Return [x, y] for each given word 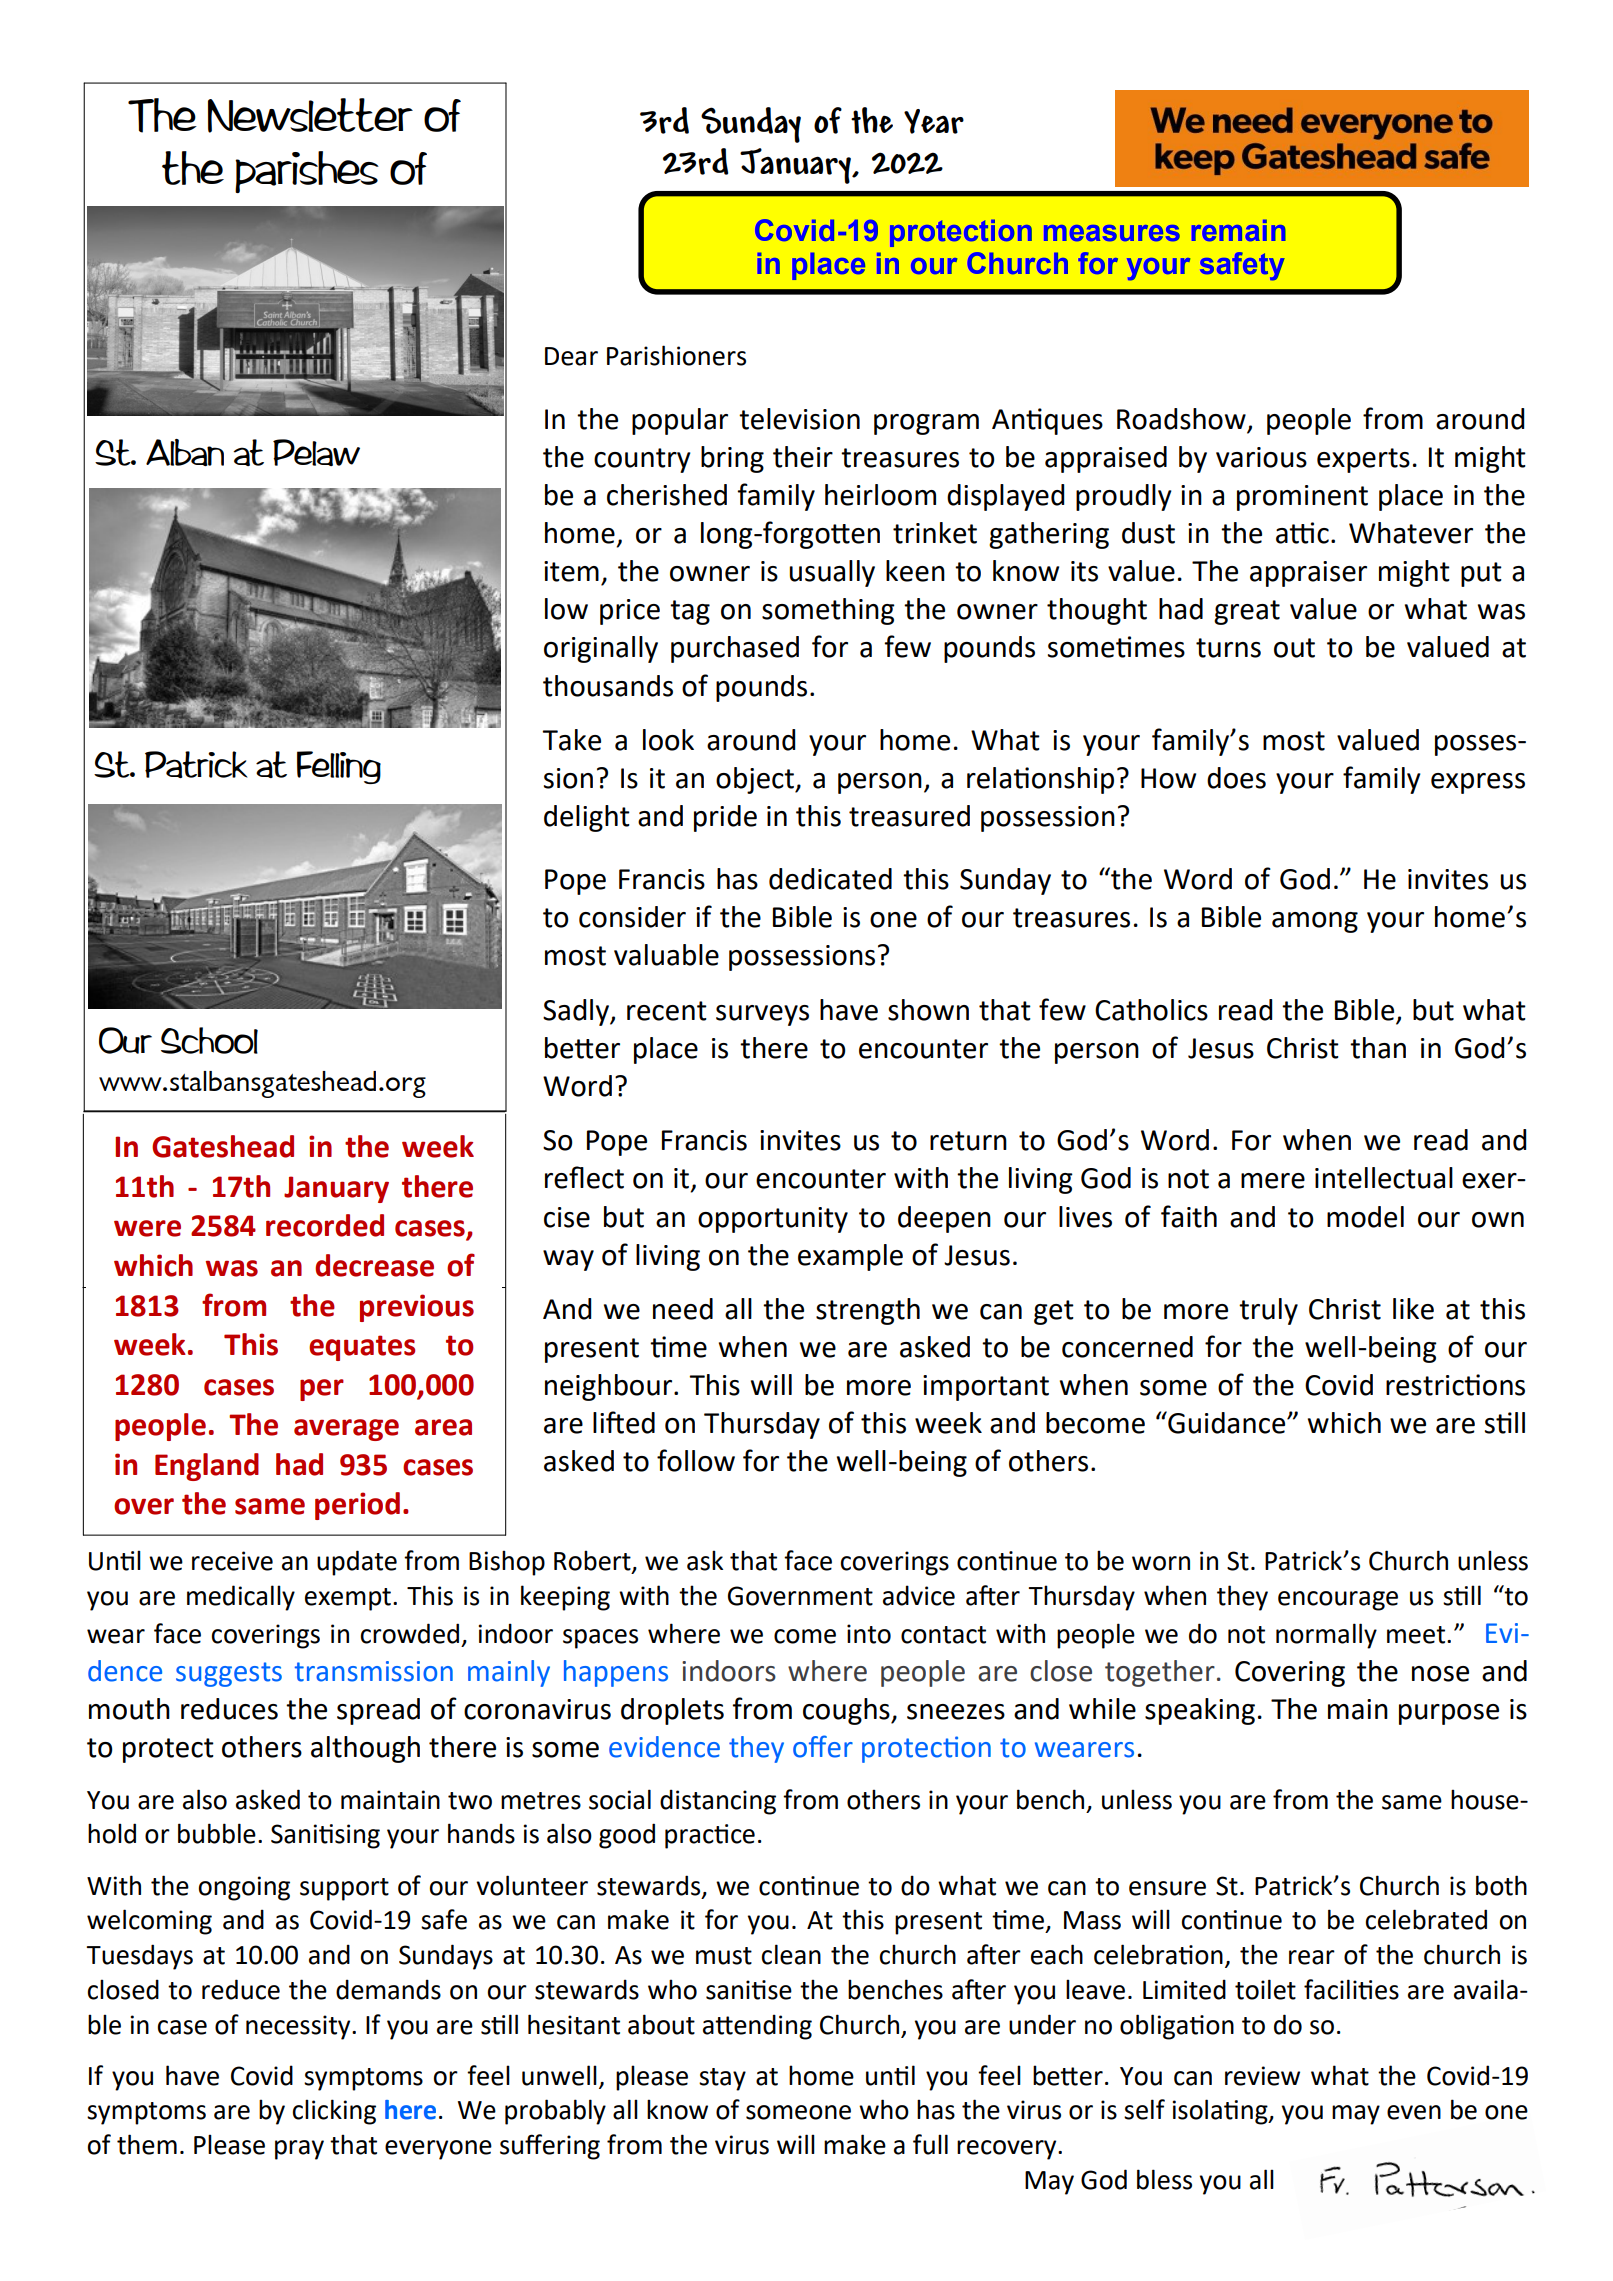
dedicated [830, 879]
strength [868, 1311]
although [365, 1749]
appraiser [1308, 574]
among [1315, 922]
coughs [847, 1711]
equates [362, 1348]
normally [1326, 1636]
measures [1112, 233]
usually [832, 573]
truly [1268, 1311]
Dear [571, 356]
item [571, 571]
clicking [334, 2112]
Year [934, 121]
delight [587, 818]
